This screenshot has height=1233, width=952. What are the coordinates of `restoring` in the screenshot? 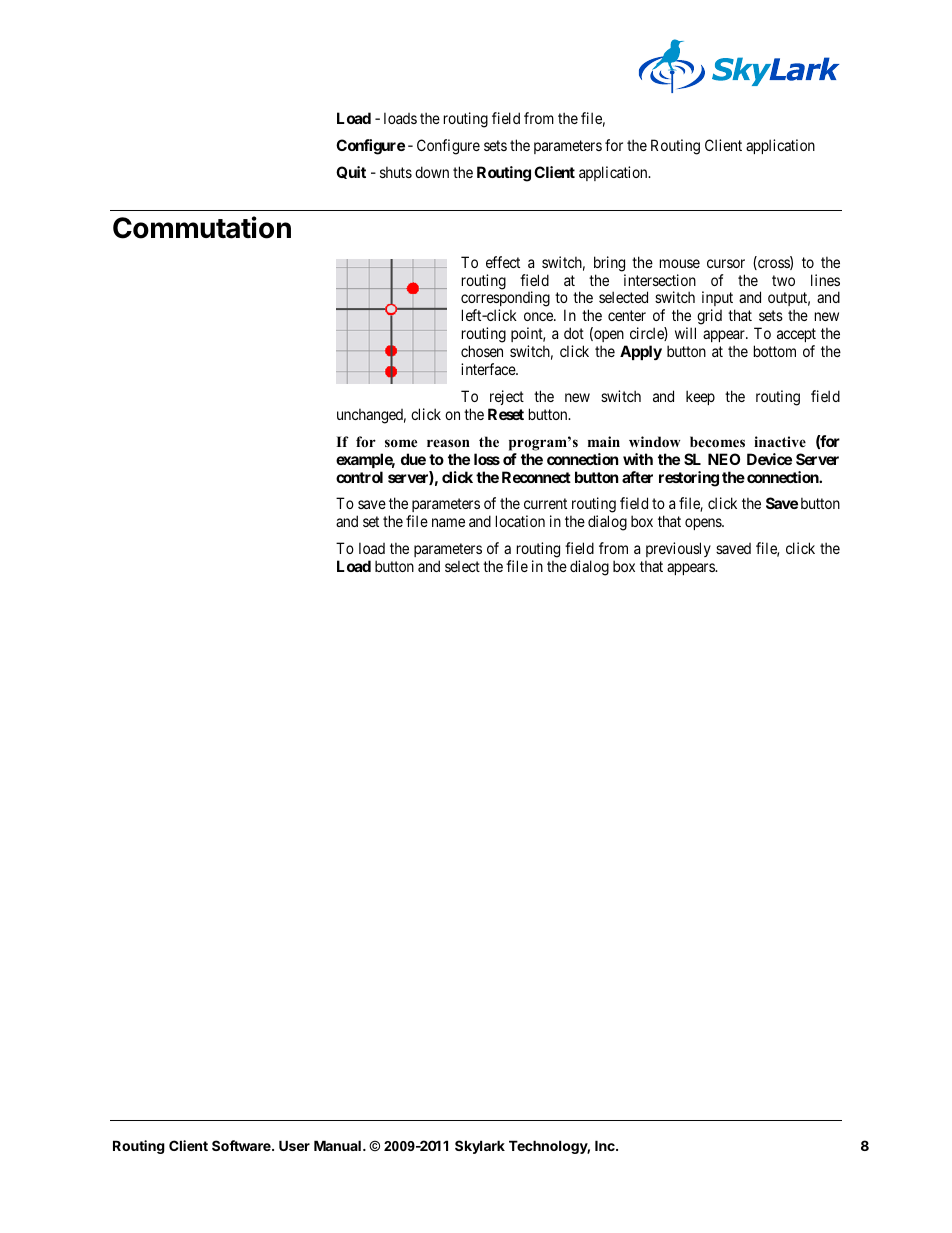 It's located at (689, 479).
